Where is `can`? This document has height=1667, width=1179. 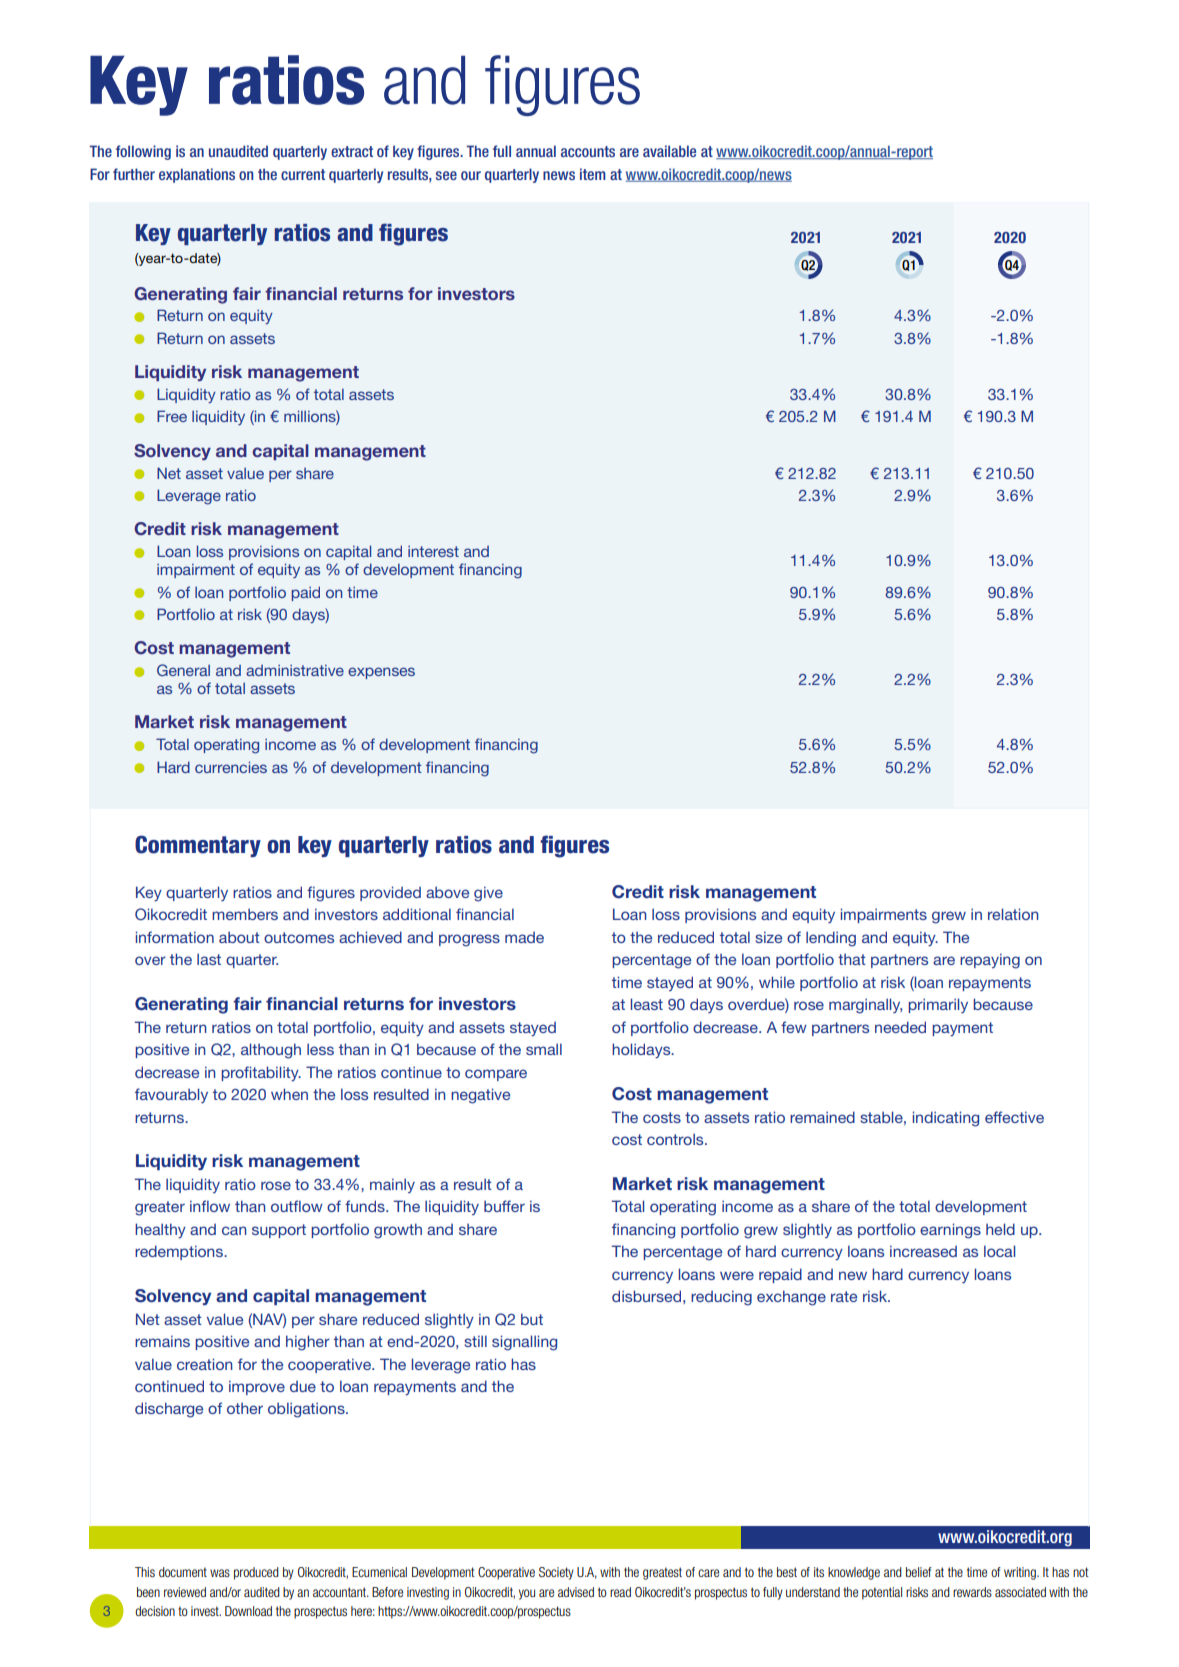
can is located at coordinates (234, 1230).
